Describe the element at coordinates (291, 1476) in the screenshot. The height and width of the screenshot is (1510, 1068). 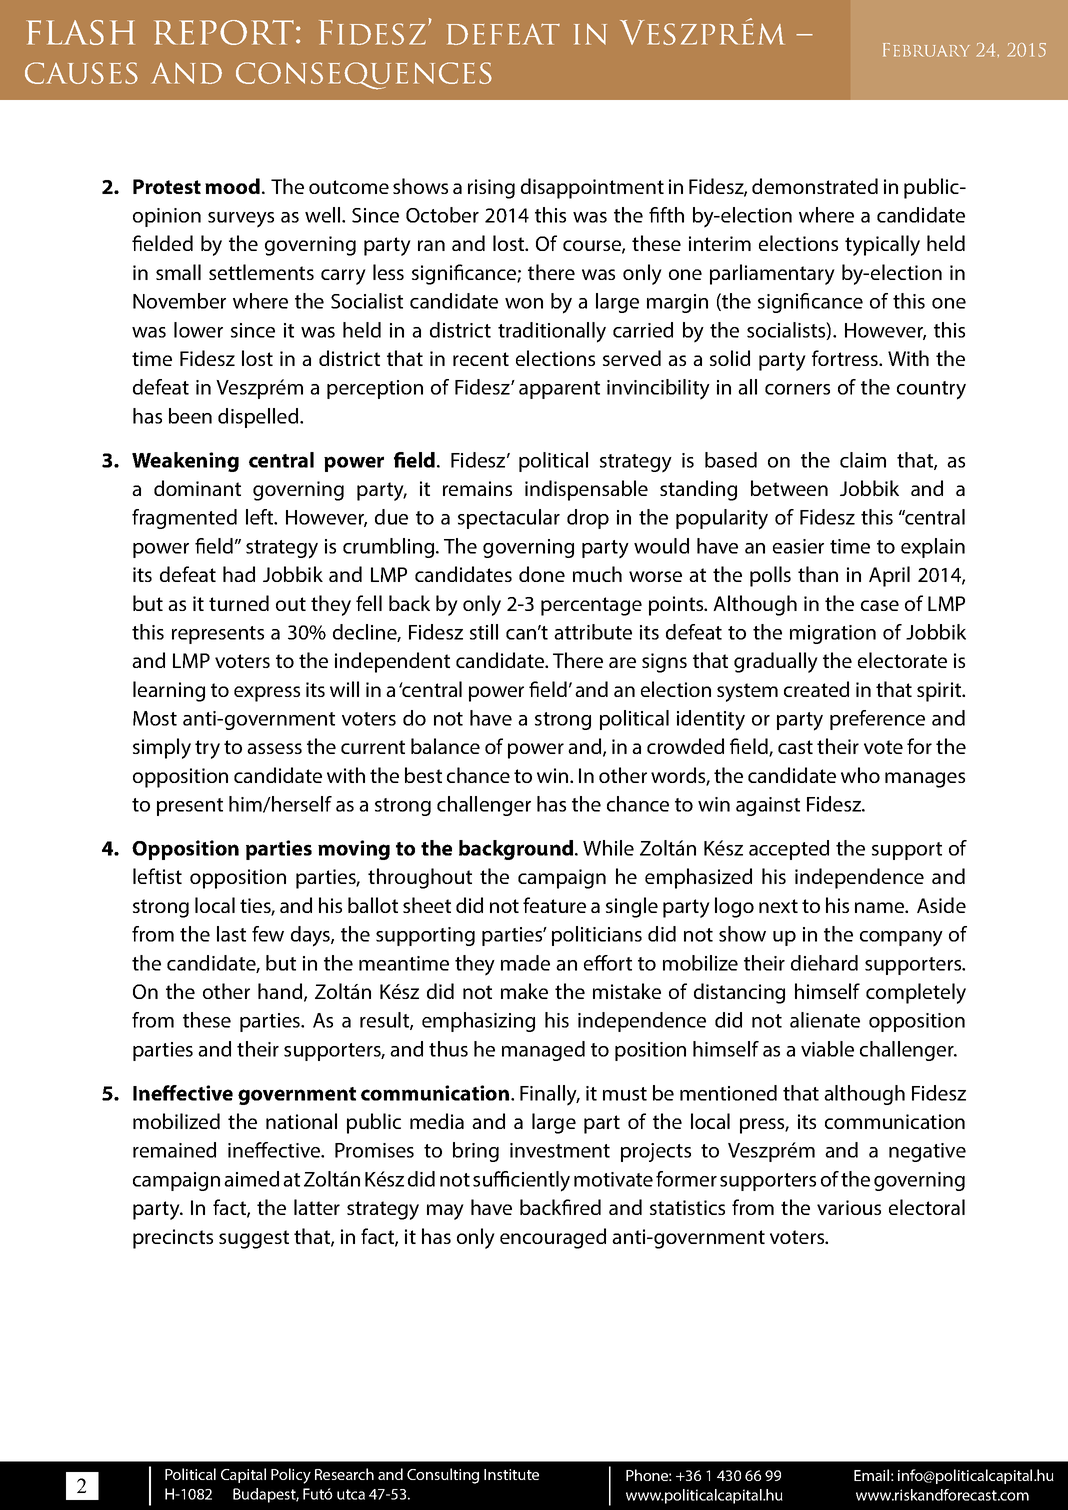
I see `Policy` at that location.
